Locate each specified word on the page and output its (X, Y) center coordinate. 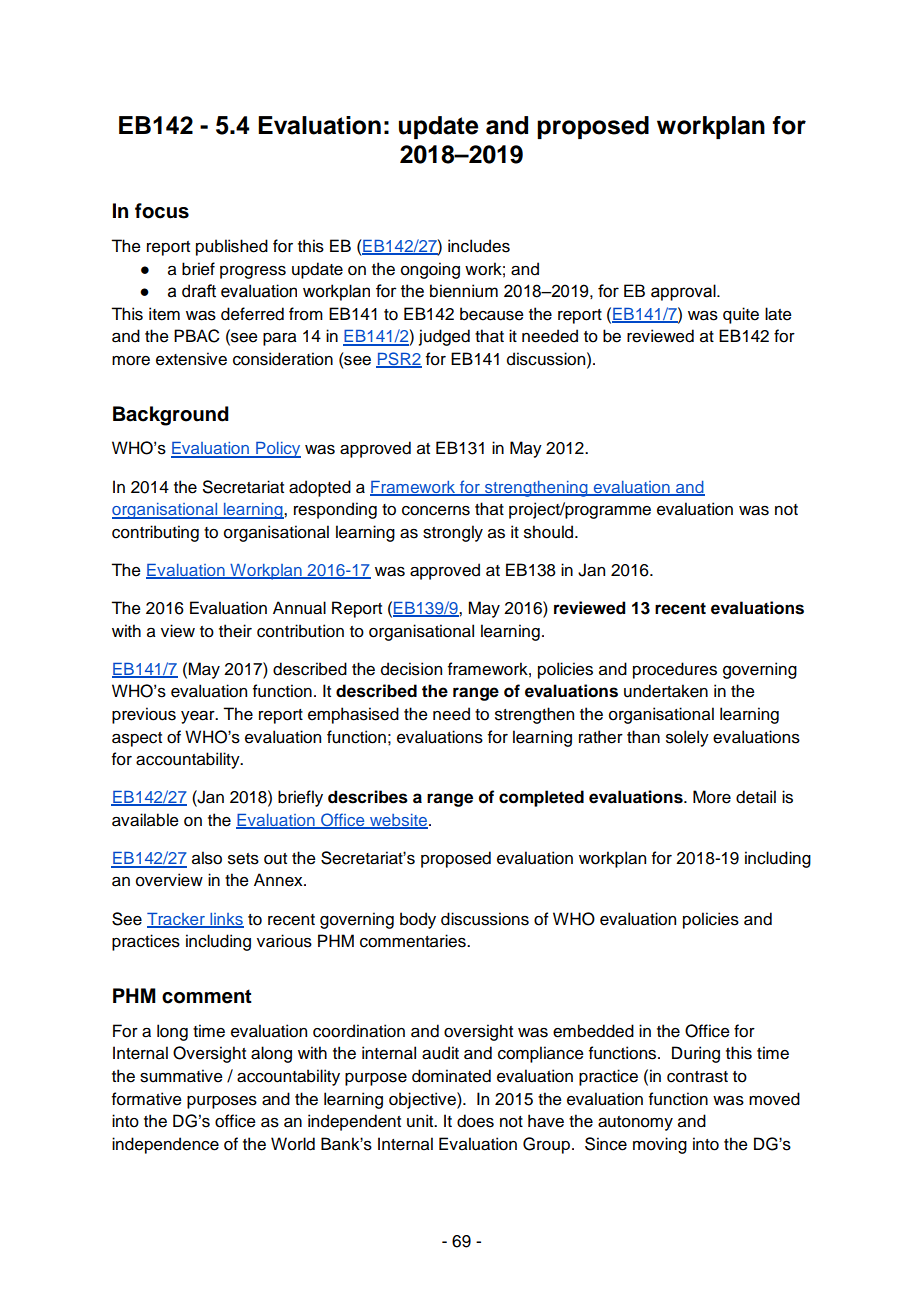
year (199, 717)
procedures (675, 670)
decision (411, 669)
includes (479, 246)
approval (684, 292)
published (232, 247)
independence (165, 1145)
